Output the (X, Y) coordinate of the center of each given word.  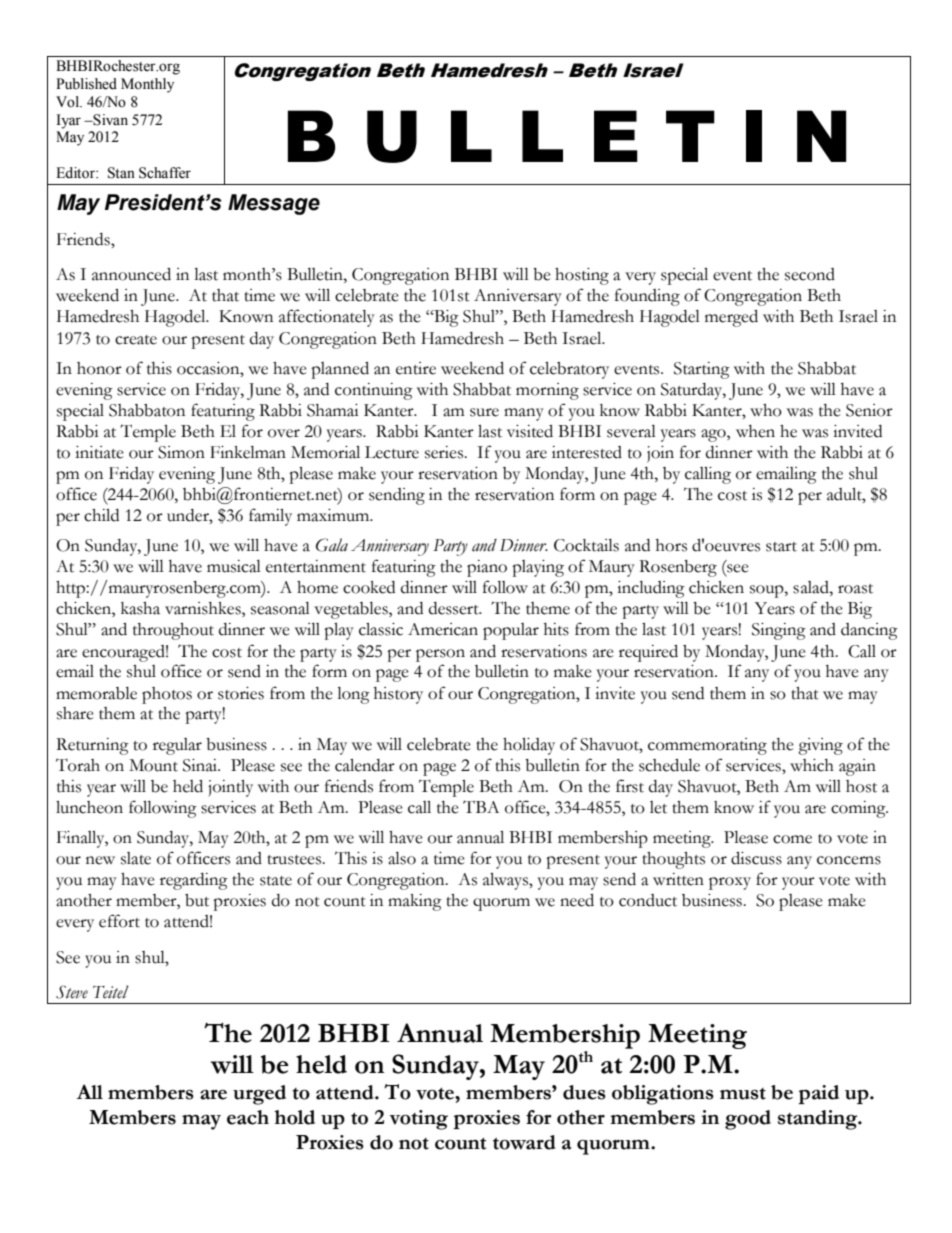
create (136, 340)
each (248, 1117)
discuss (756, 858)
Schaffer (165, 173)
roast (855, 589)
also (402, 858)
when (755, 431)
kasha (140, 608)
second (810, 274)
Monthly (147, 85)
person (440, 655)
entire (416, 368)
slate (136, 858)
